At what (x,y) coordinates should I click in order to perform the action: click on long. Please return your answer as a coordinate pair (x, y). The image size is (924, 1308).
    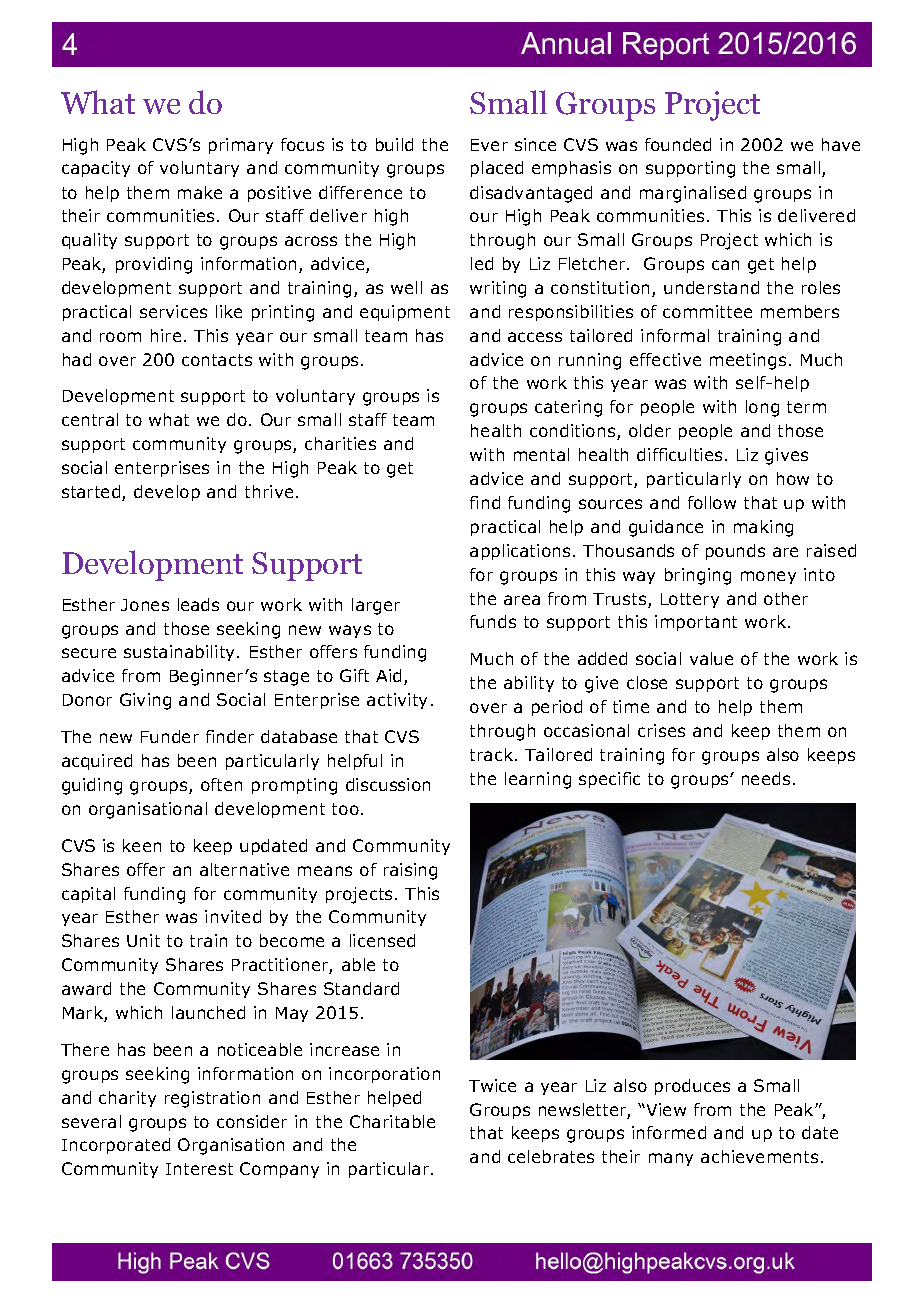
    Looking at the image, I should click on (762, 408).
